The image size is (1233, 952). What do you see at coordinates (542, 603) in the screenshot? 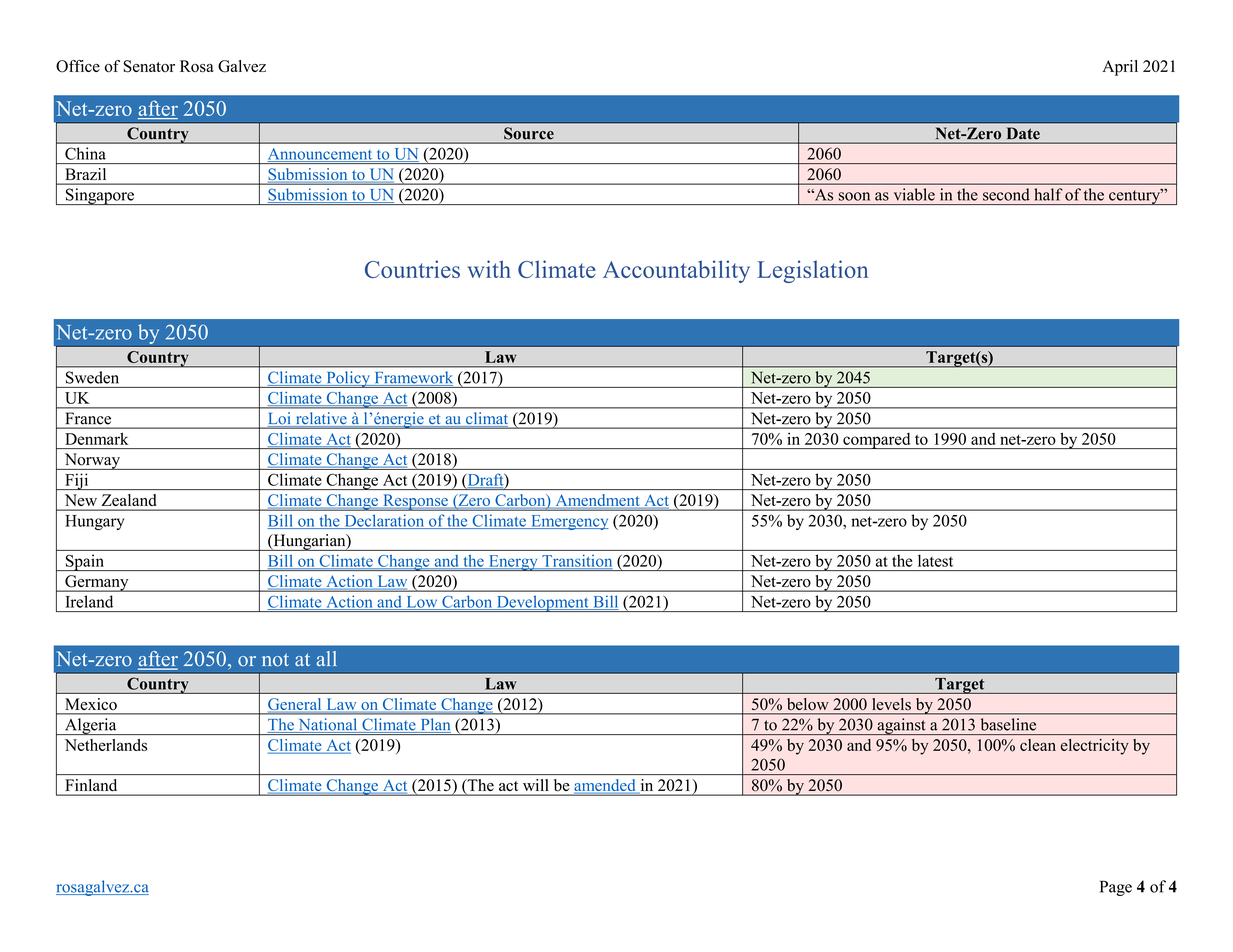
I see `Development` at bounding box center [542, 603].
